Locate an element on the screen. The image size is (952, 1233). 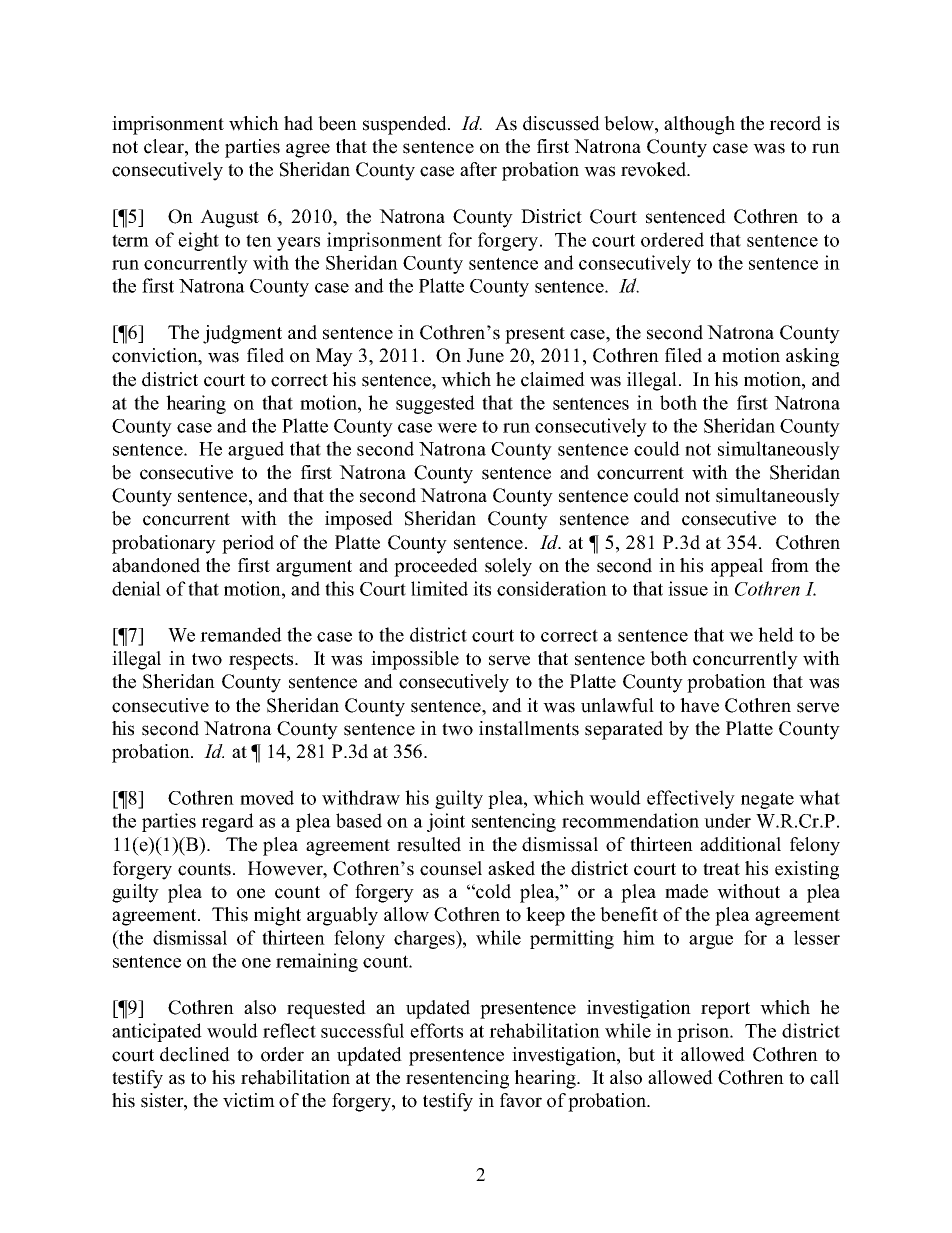
after is located at coordinates (478, 169).
